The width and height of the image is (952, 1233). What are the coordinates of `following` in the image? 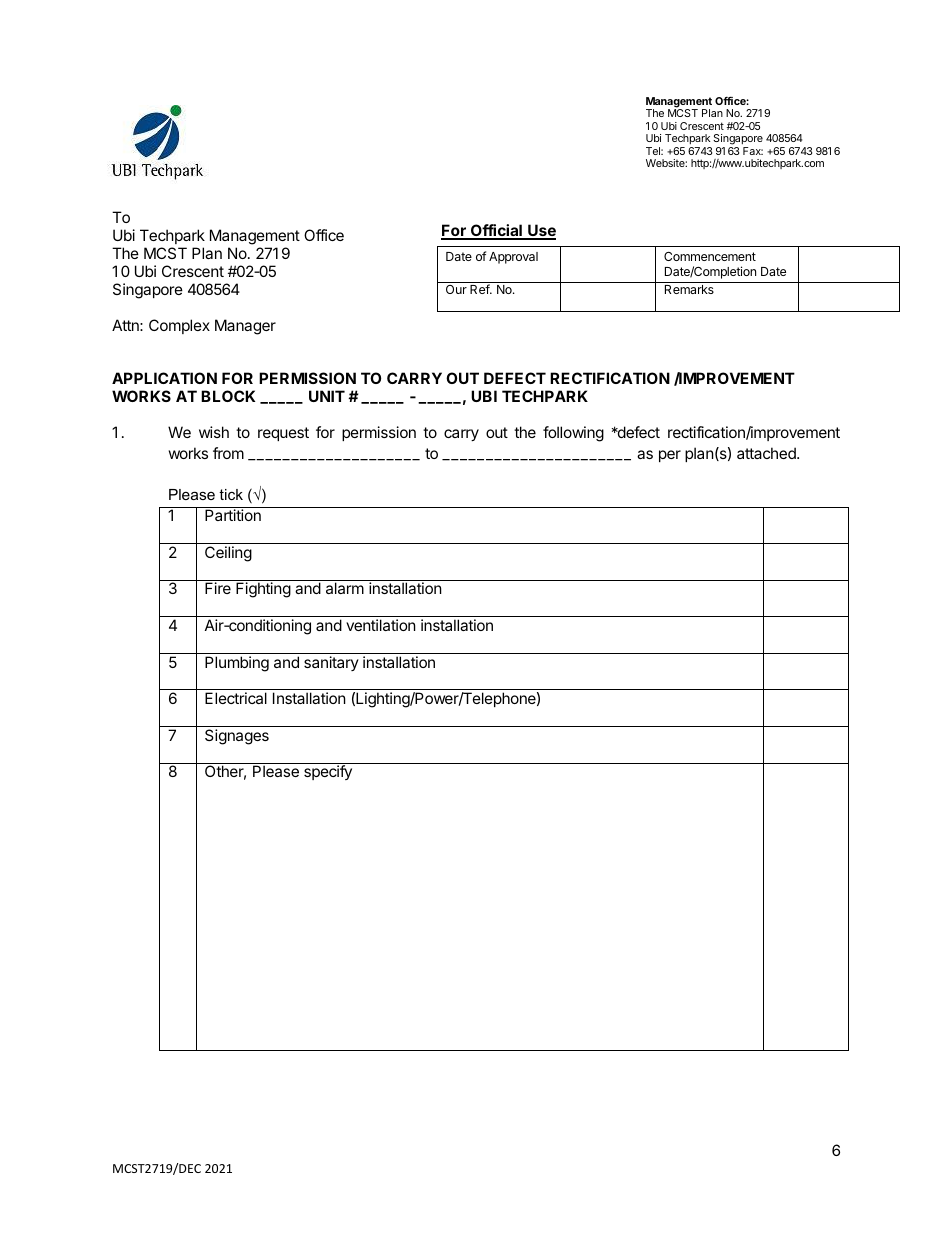 It's located at (573, 434).
